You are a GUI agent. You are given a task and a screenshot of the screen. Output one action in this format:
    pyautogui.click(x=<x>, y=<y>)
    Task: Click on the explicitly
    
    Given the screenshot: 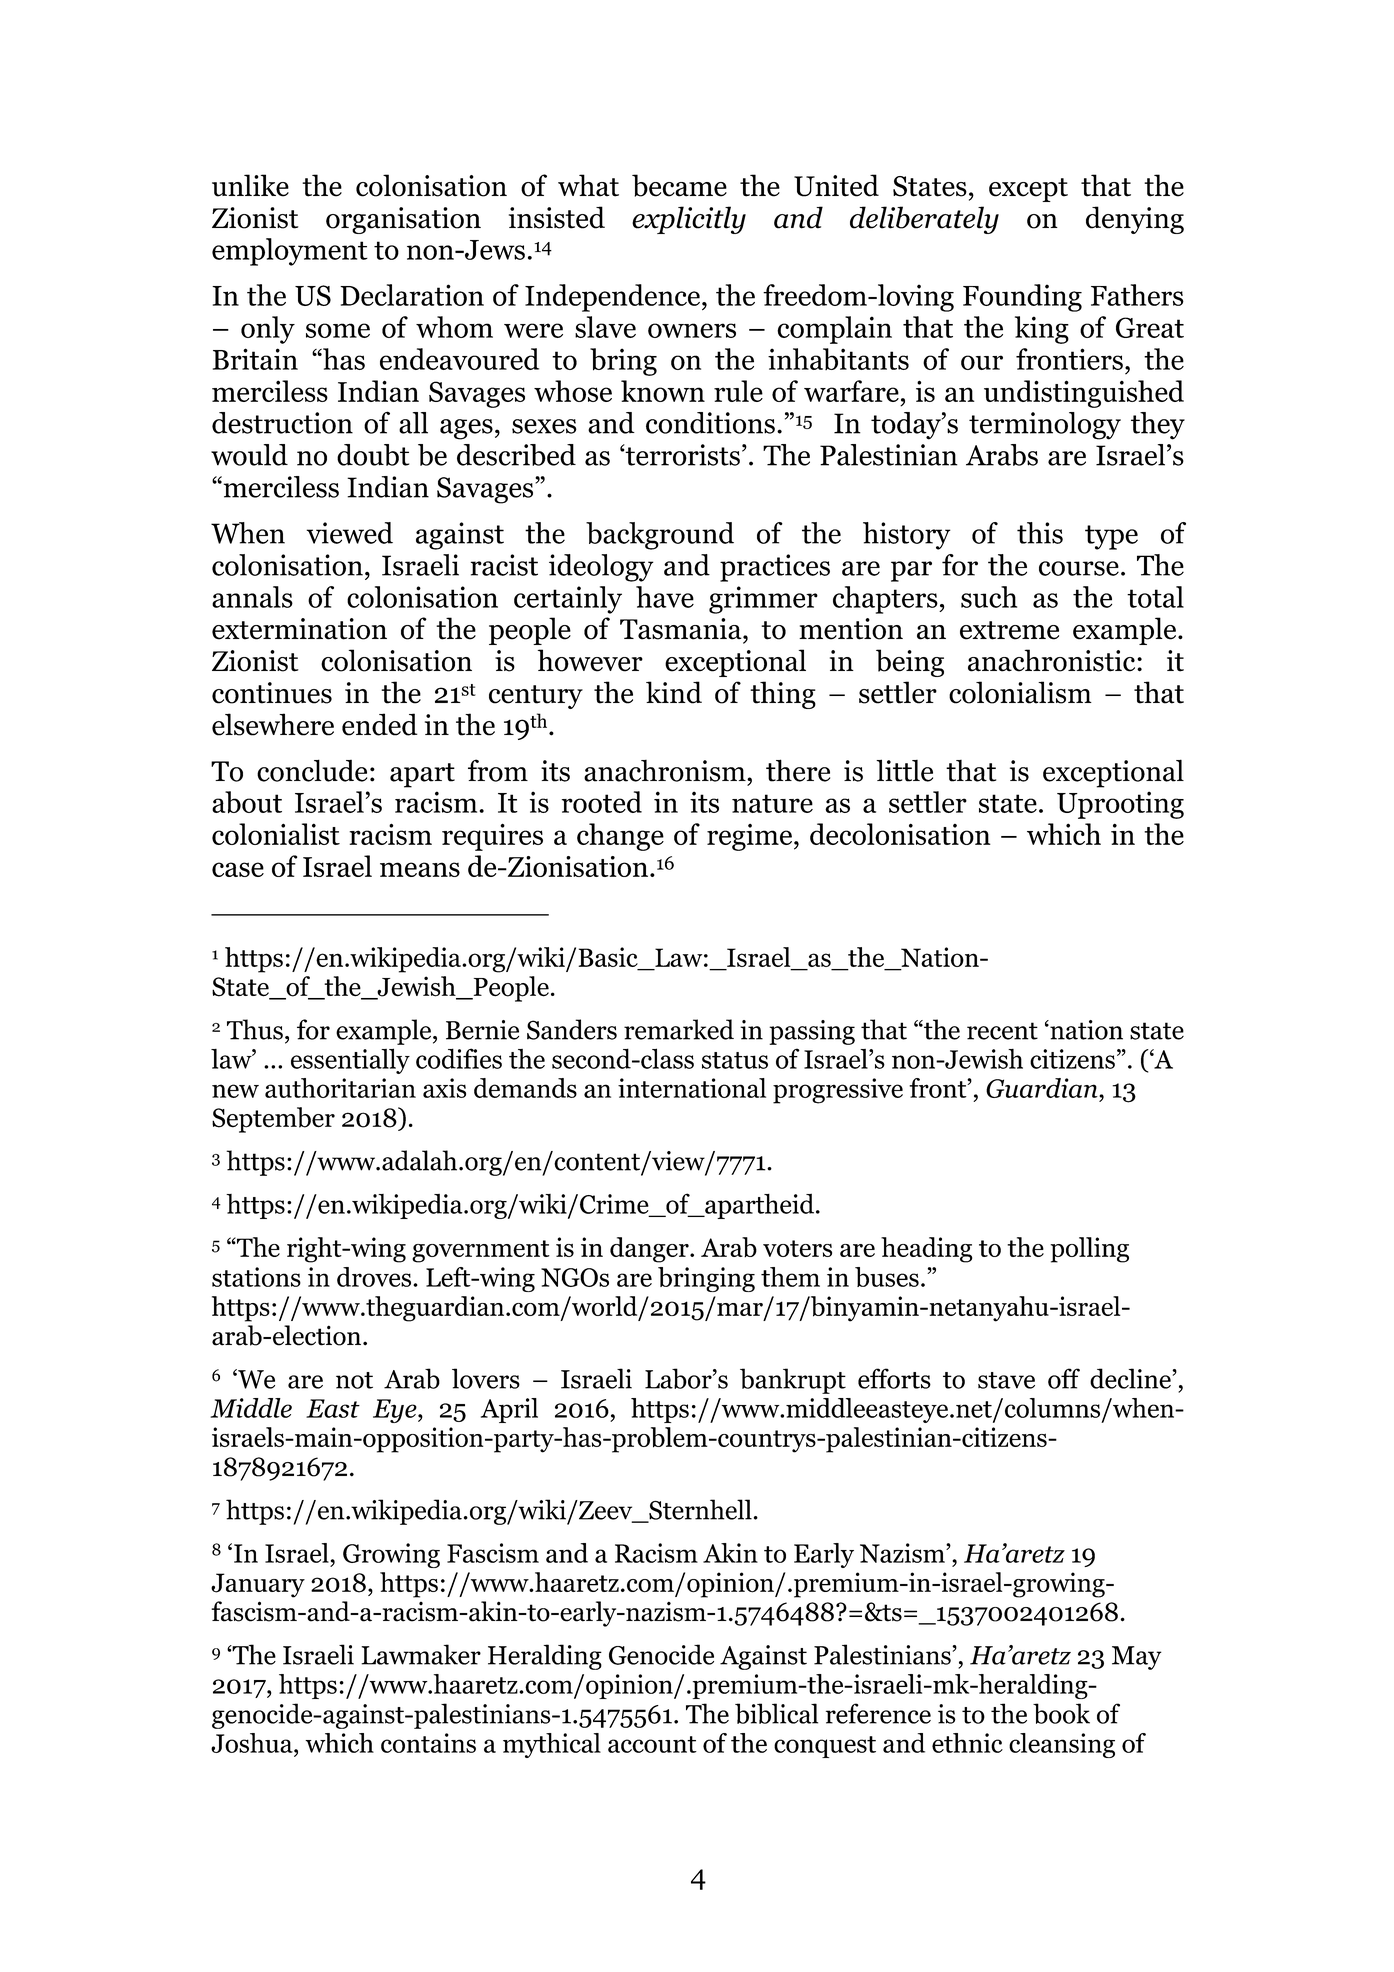 What is the action you would take?
    pyautogui.click(x=689, y=220)
